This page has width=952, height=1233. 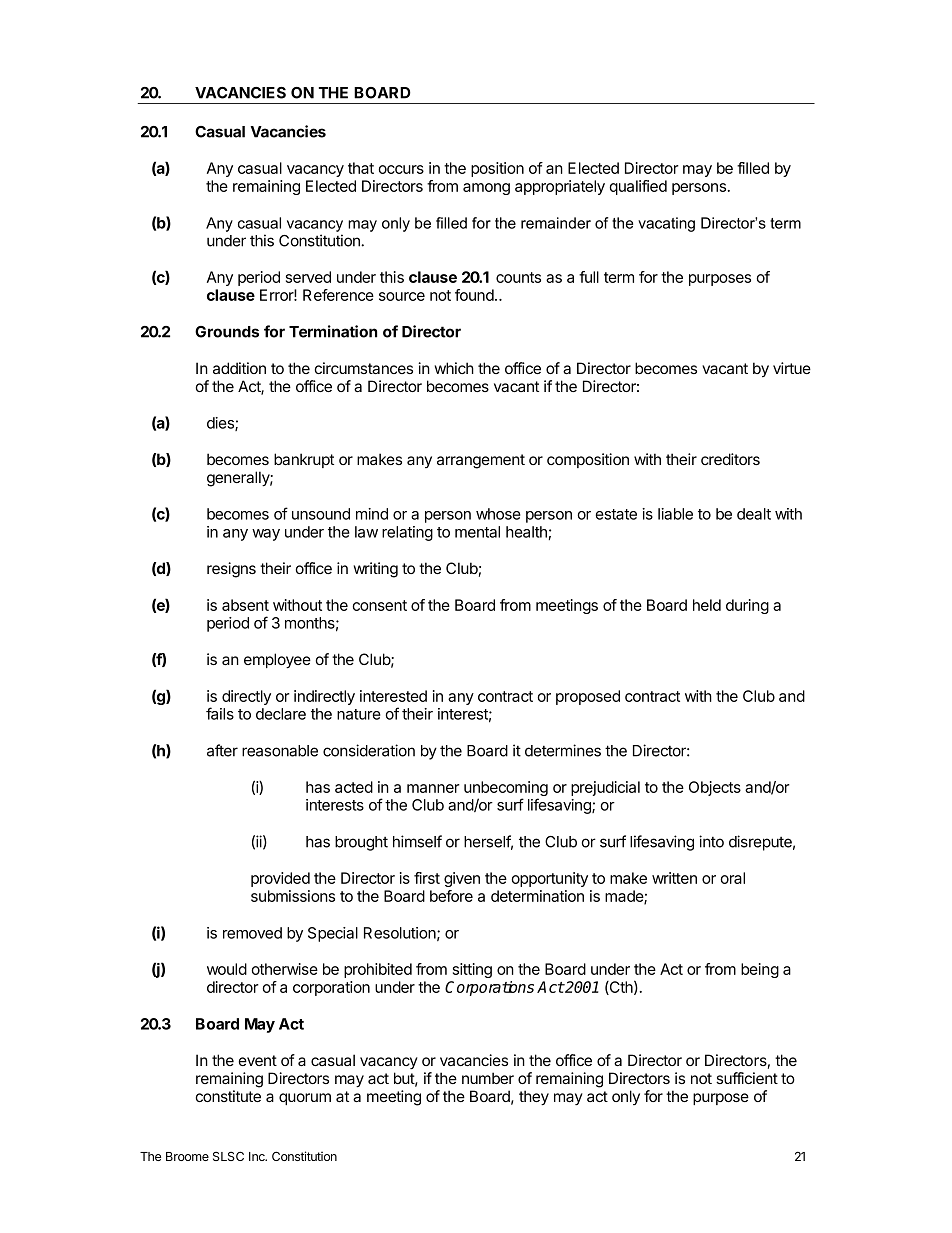 What do you see at coordinates (321, 514) in the page?
I see `unsound` at bounding box center [321, 514].
